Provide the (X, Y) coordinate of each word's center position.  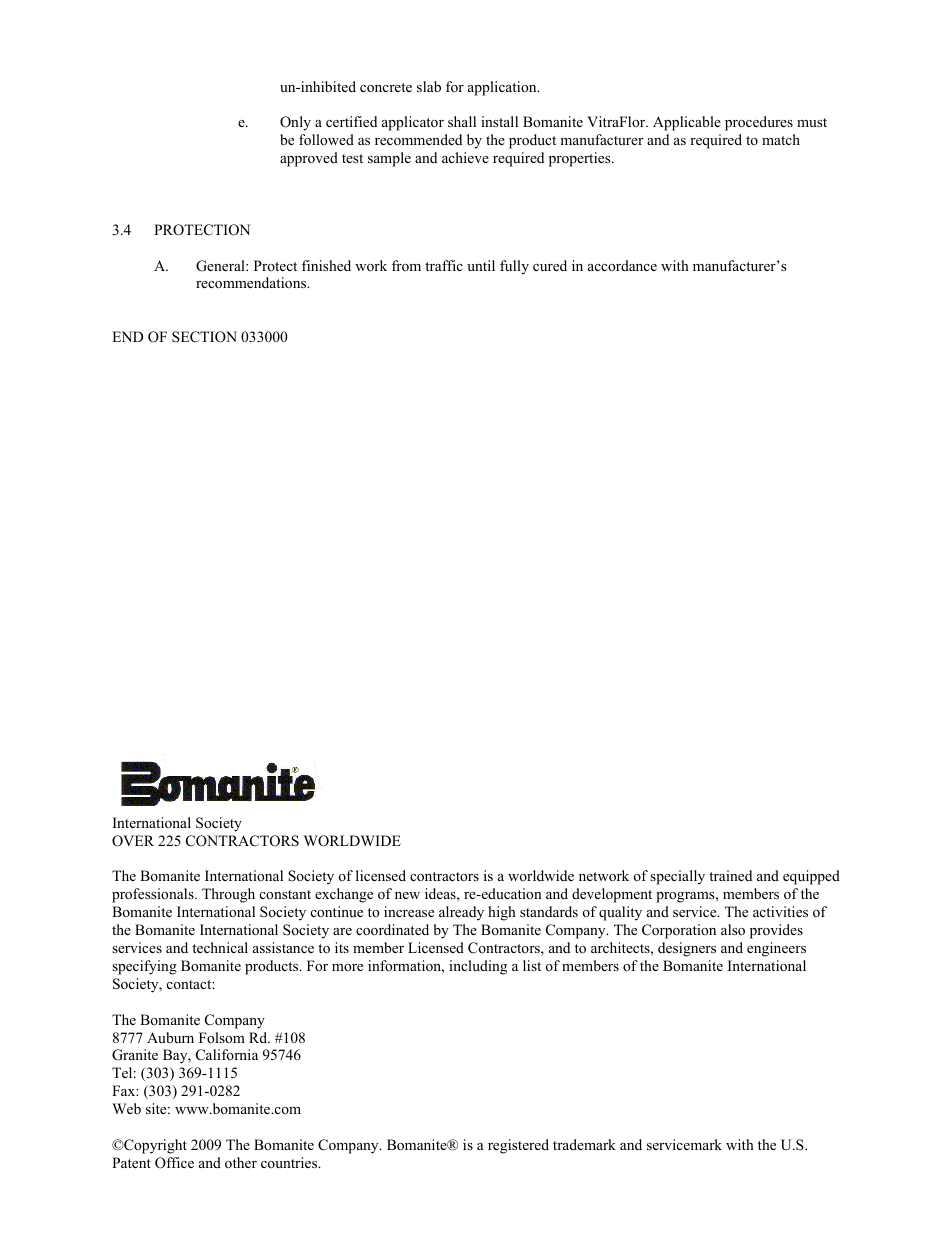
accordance (622, 265)
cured (550, 265)
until (481, 265)
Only (295, 123)
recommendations (252, 283)
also (733, 930)
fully (514, 267)
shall (462, 121)
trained (730, 875)
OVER (133, 841)
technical (220, 947)
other (241, 1162)
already (461, 913)
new (407, 895)
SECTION (204, 337)
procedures (759, 123)
